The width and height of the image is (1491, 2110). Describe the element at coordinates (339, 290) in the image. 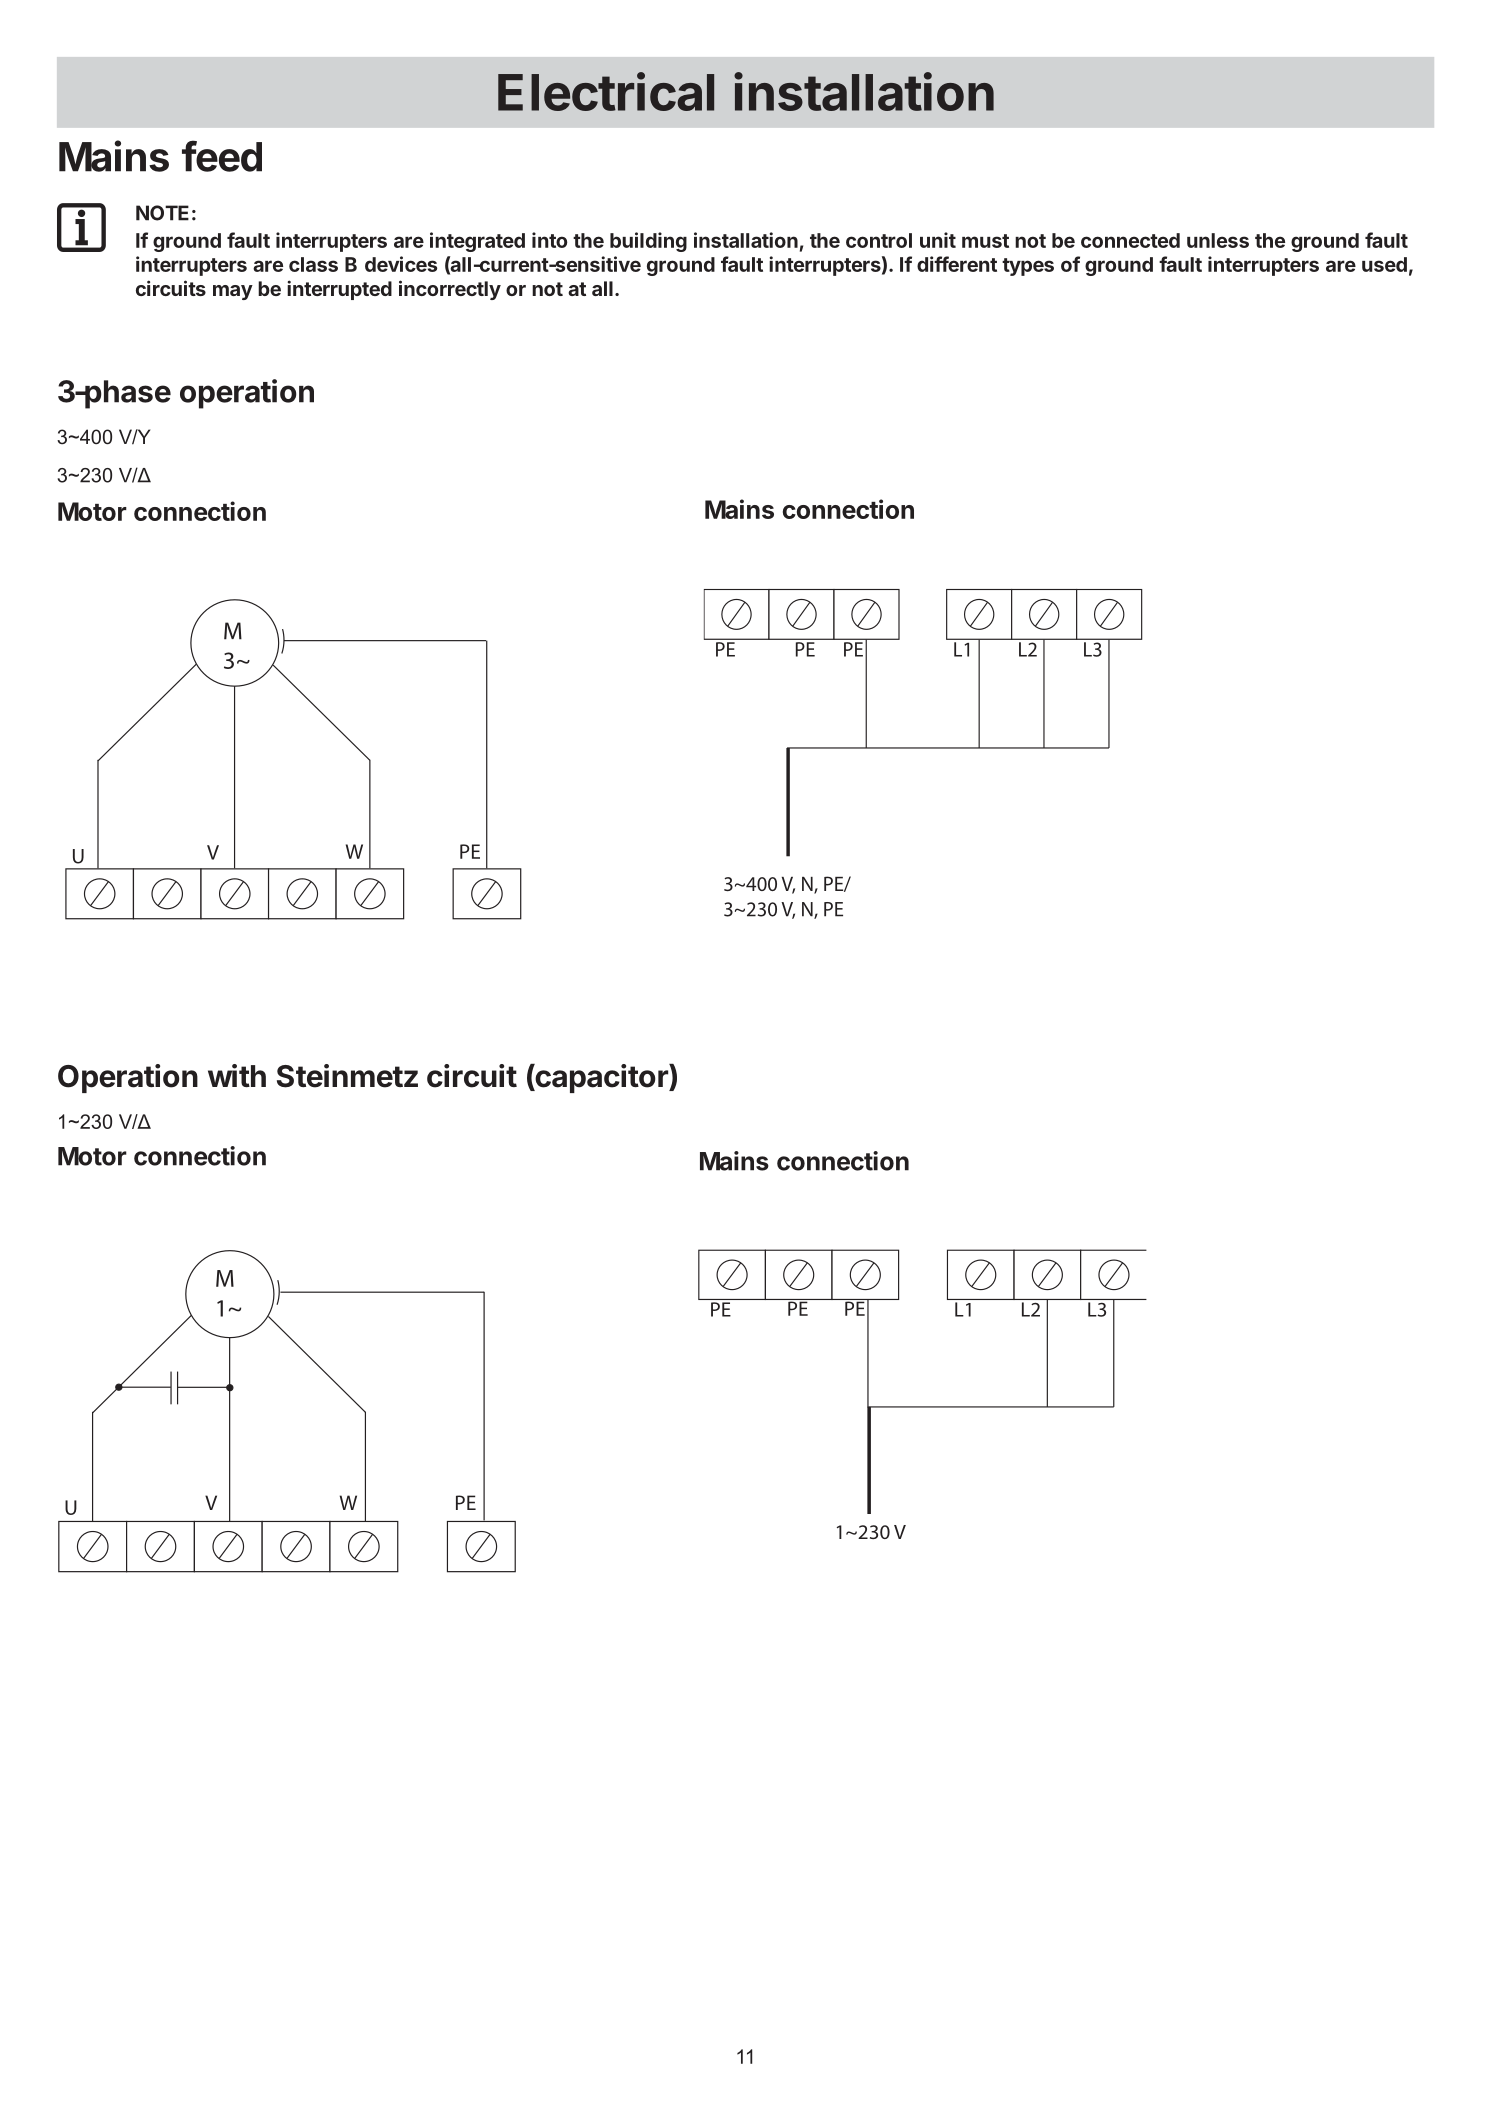

I see `interrupted` at that location.
